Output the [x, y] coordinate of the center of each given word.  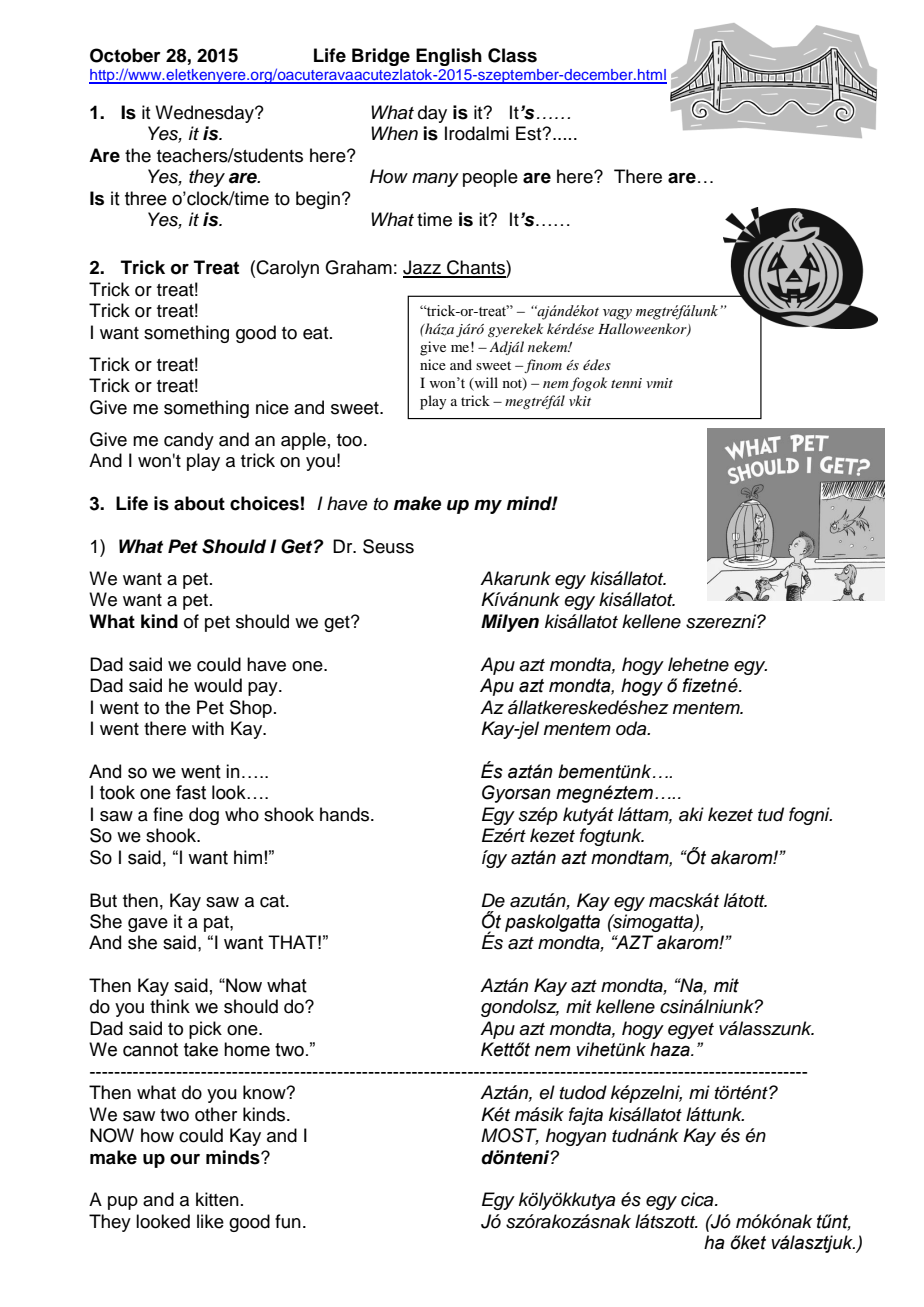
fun [288, 1221]
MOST [510, 1136]
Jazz [423, 268]
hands [346, 814]
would [218, 685]
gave [148, 925]
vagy [617, 314]
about [199, 503]
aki [691, 814]
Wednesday [205, 114]
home [247, 1049]
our [185, 1159]
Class [512, 55]
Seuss [388, 546]
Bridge [381, 57]
